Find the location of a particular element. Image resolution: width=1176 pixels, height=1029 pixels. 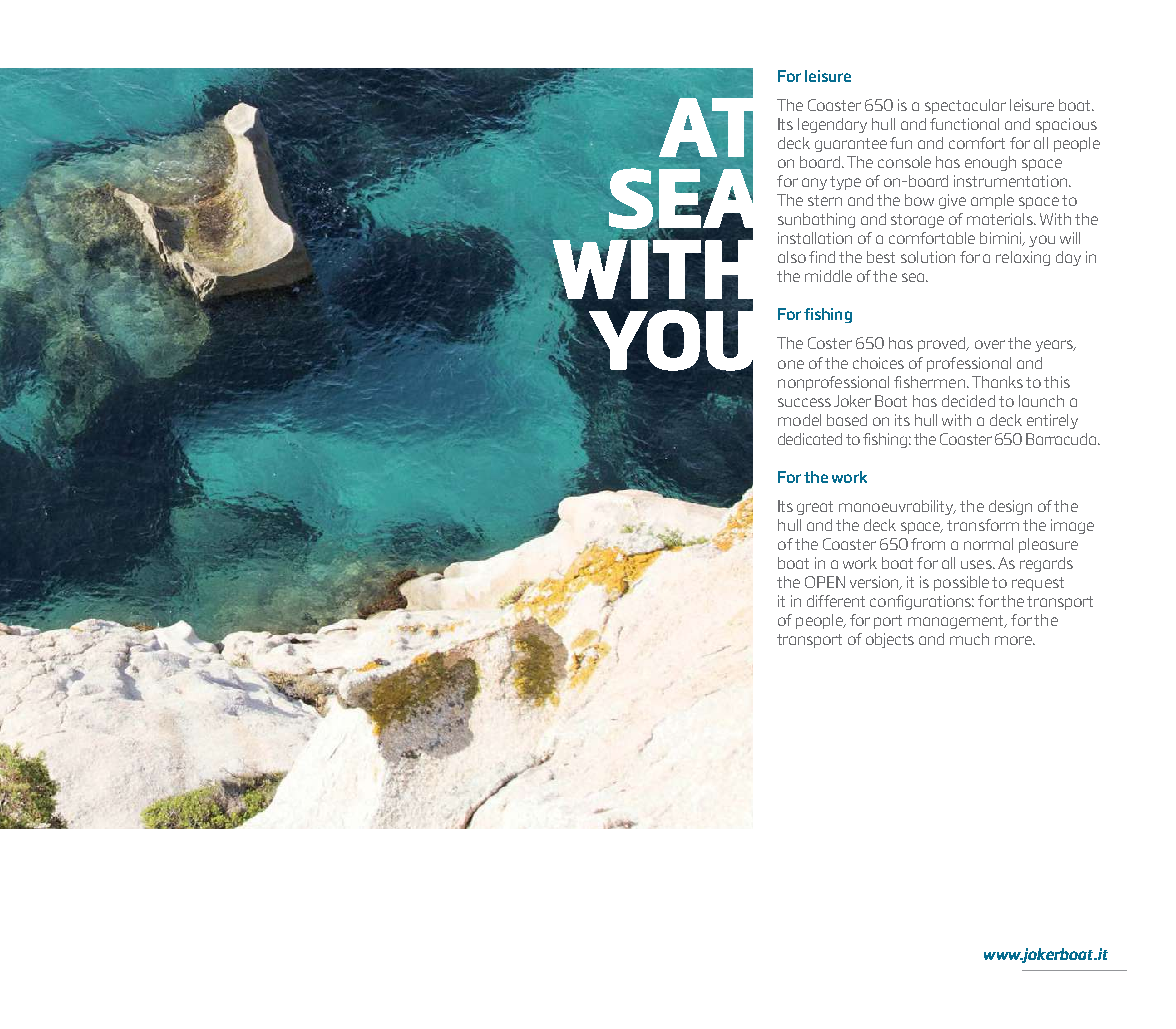

more is located at coordinates (1014, 640).
